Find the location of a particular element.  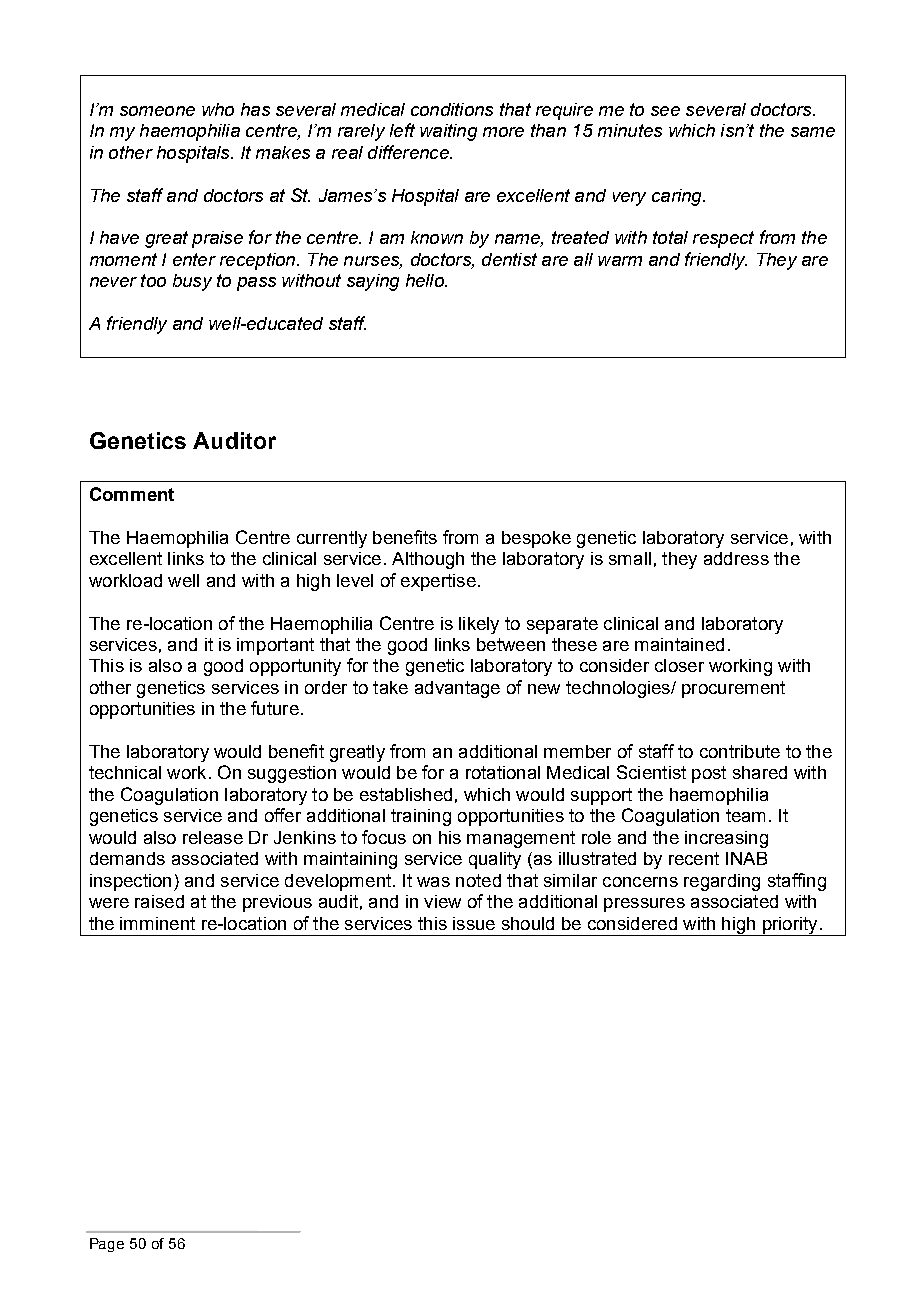

see is located at coordinates (665, 111).
